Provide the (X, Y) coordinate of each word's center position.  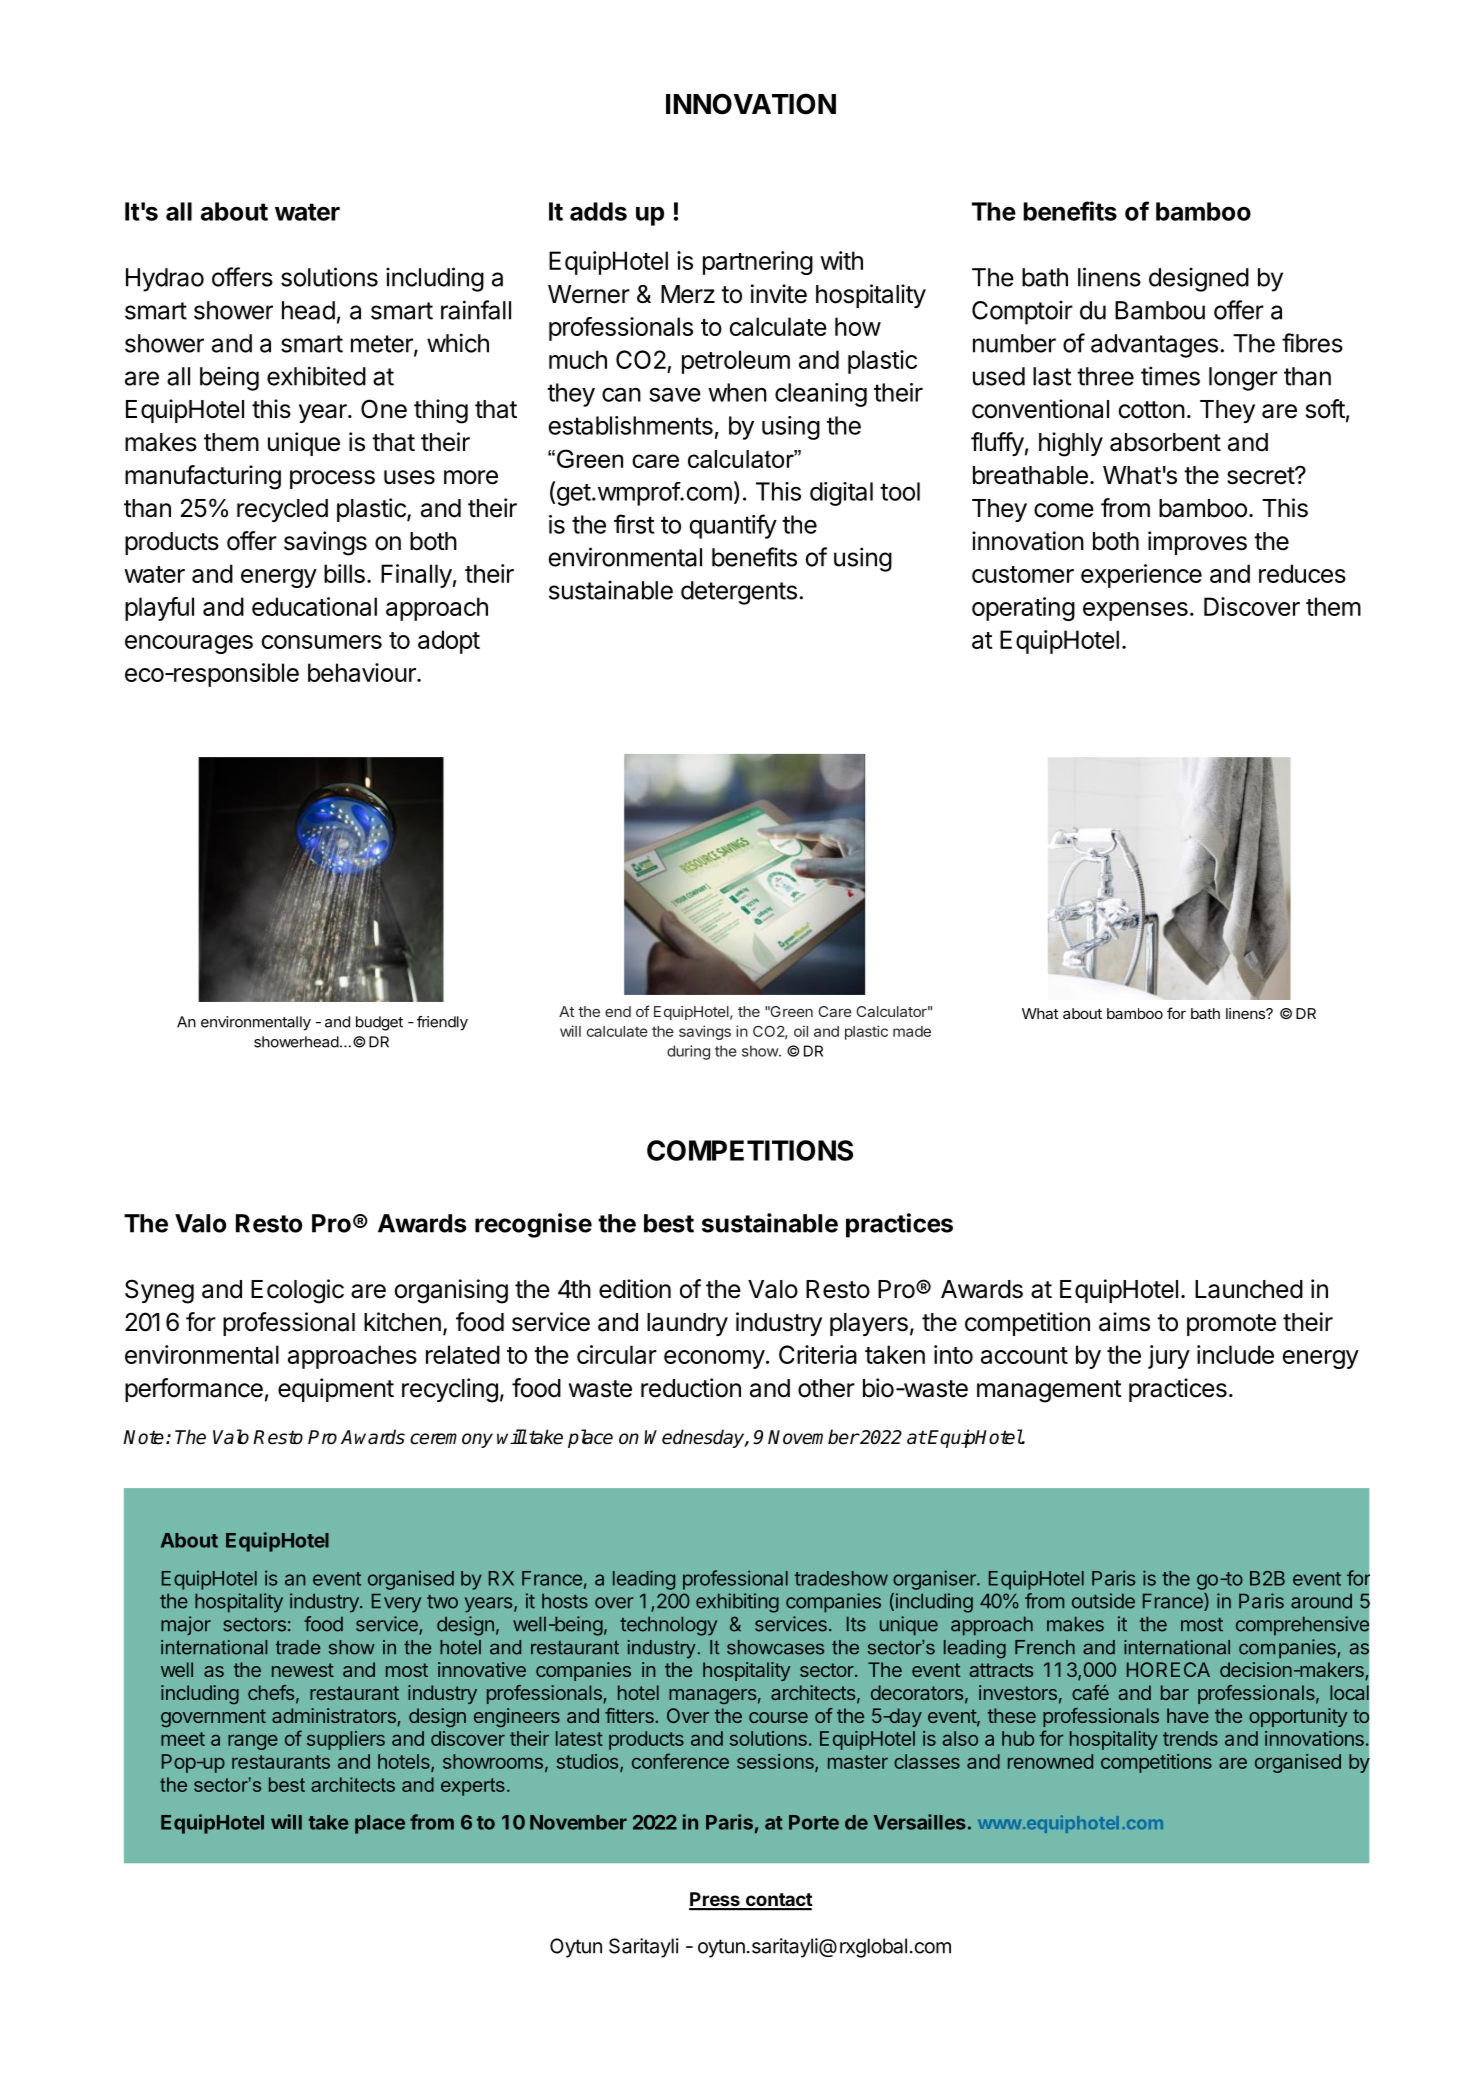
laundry (687, 1324)
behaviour (363, 672)
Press (715, 1900)
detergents (739, 593)
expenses (1135, 611)
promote (1231, 1325)
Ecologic (297, 1291)
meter (383, 345)
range (253, 1742)
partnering (758, 263)
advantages (1154, 346)
